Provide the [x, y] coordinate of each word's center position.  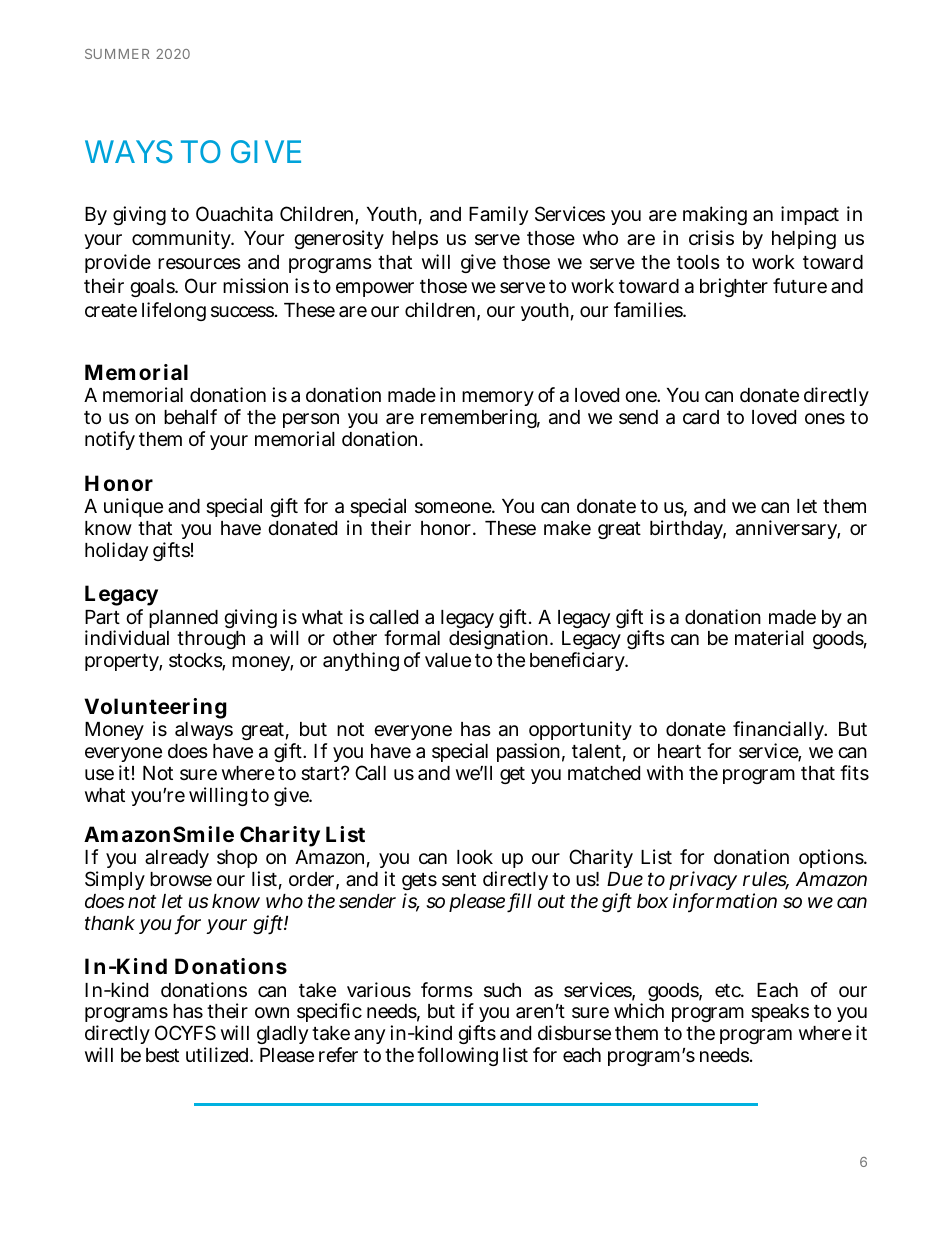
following [457, 1056]
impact [810, 215]
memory [498, 400]
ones [825, 418]
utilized [217, 1054]
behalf [190, 417]
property [122, 662]
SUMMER [117, 54]
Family [498, 215]
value [448, 660]
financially [778, 732]
